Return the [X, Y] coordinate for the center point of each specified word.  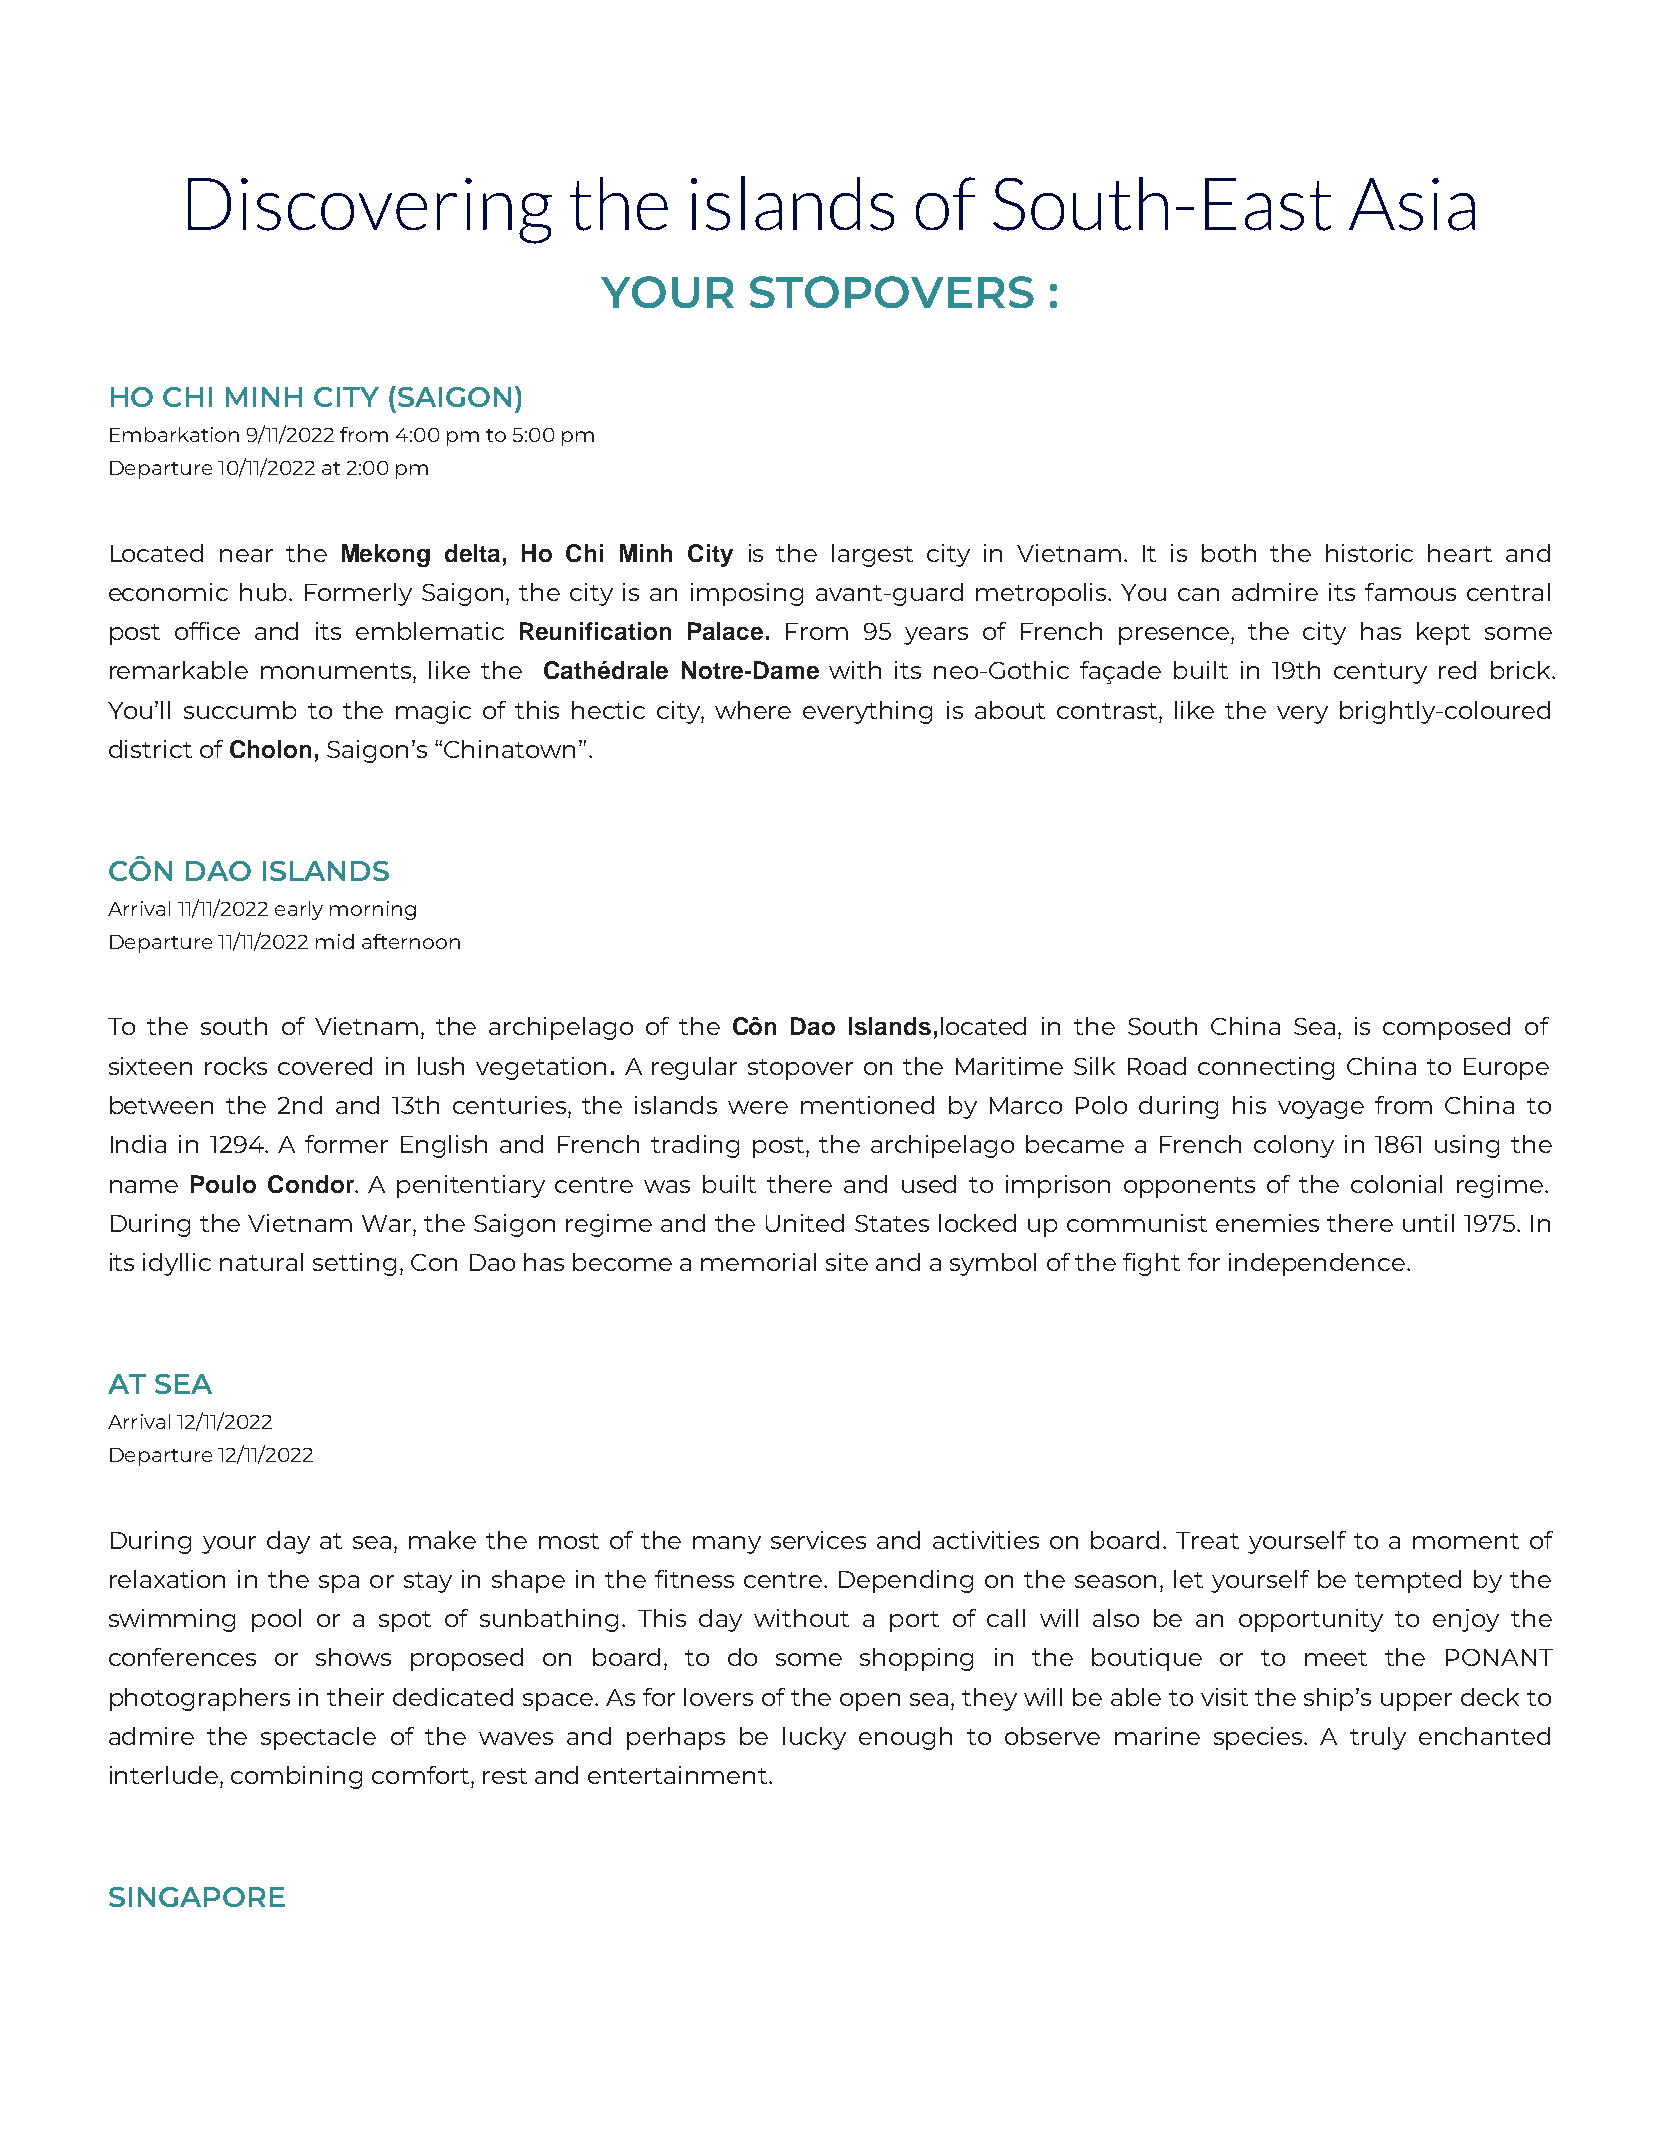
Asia [1412, 204]
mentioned [867, 1105]
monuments [337, 671]
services [818, 1540]
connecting [1266, 1068]
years [936, 636]
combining [296, 1777]
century [1380, 673]
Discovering [370, 211]
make [442, 1540]
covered [325, 1066]
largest [872, 555]
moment [1466, 1541]
